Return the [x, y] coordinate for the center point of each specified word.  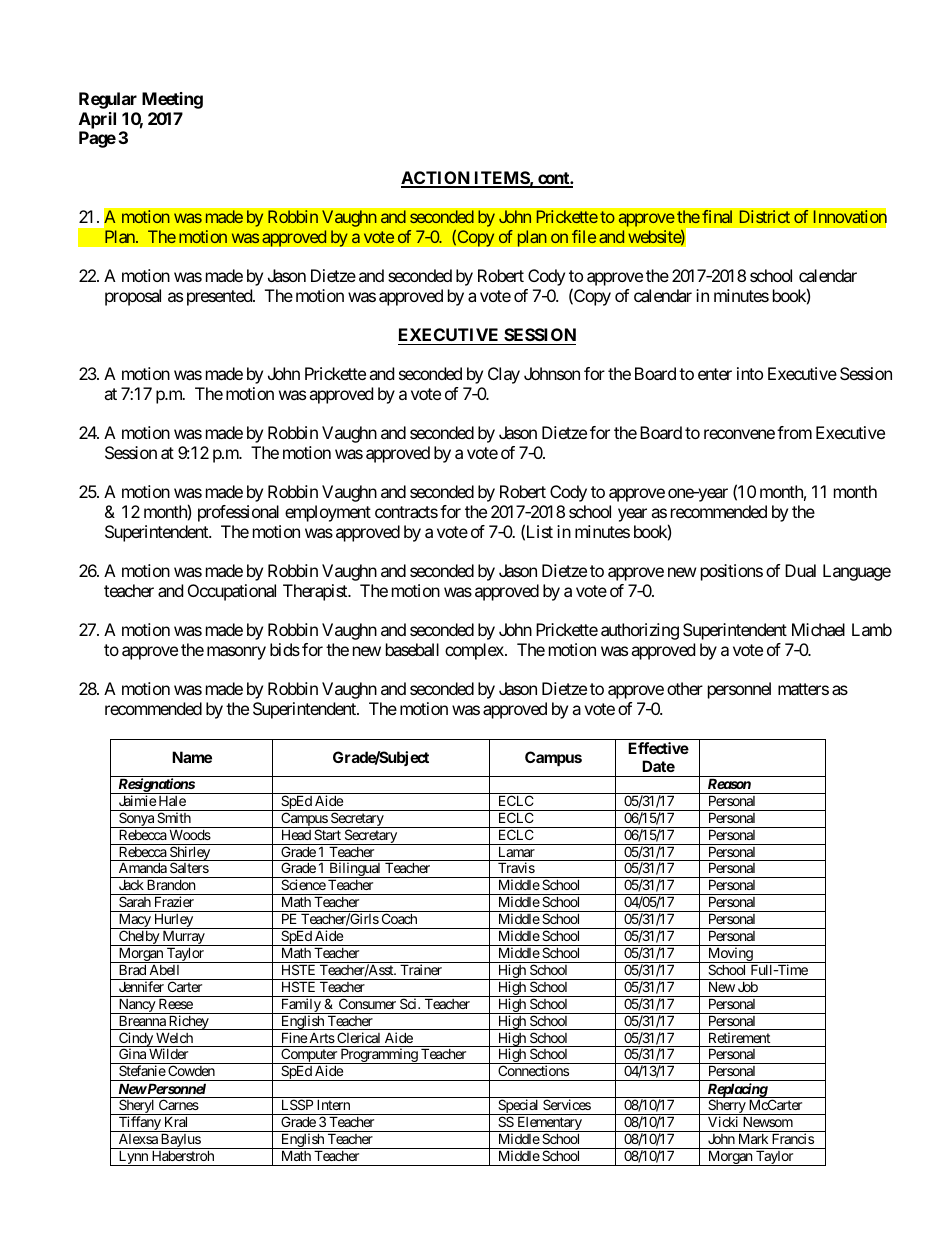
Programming [378, 1056]
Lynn [133, 1158]
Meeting [172, 100]
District [765, 216]
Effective [658, 748]
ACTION [436, 179]
